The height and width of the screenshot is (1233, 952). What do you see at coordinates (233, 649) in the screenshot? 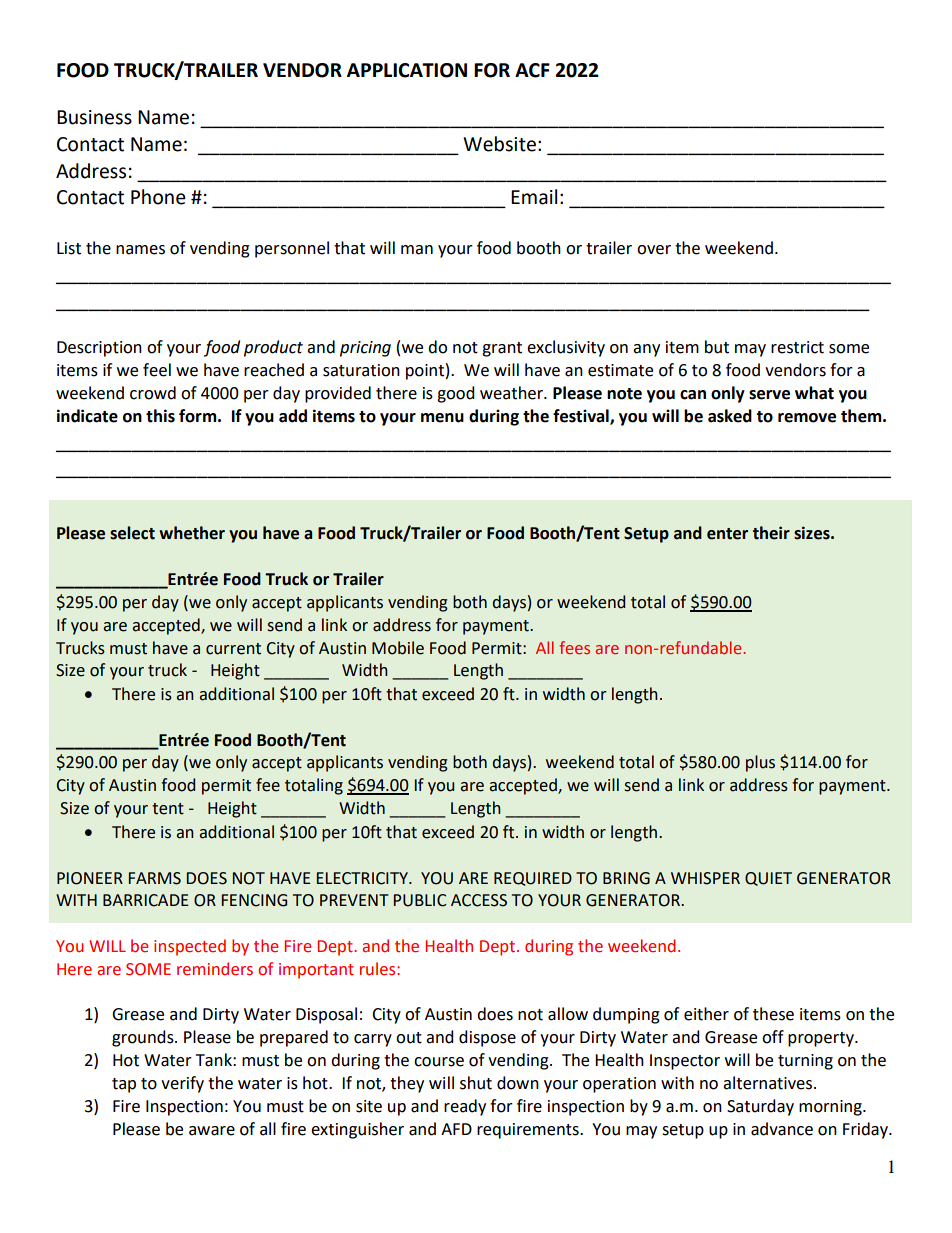
I see `current` at bounding box center [233, 649].
